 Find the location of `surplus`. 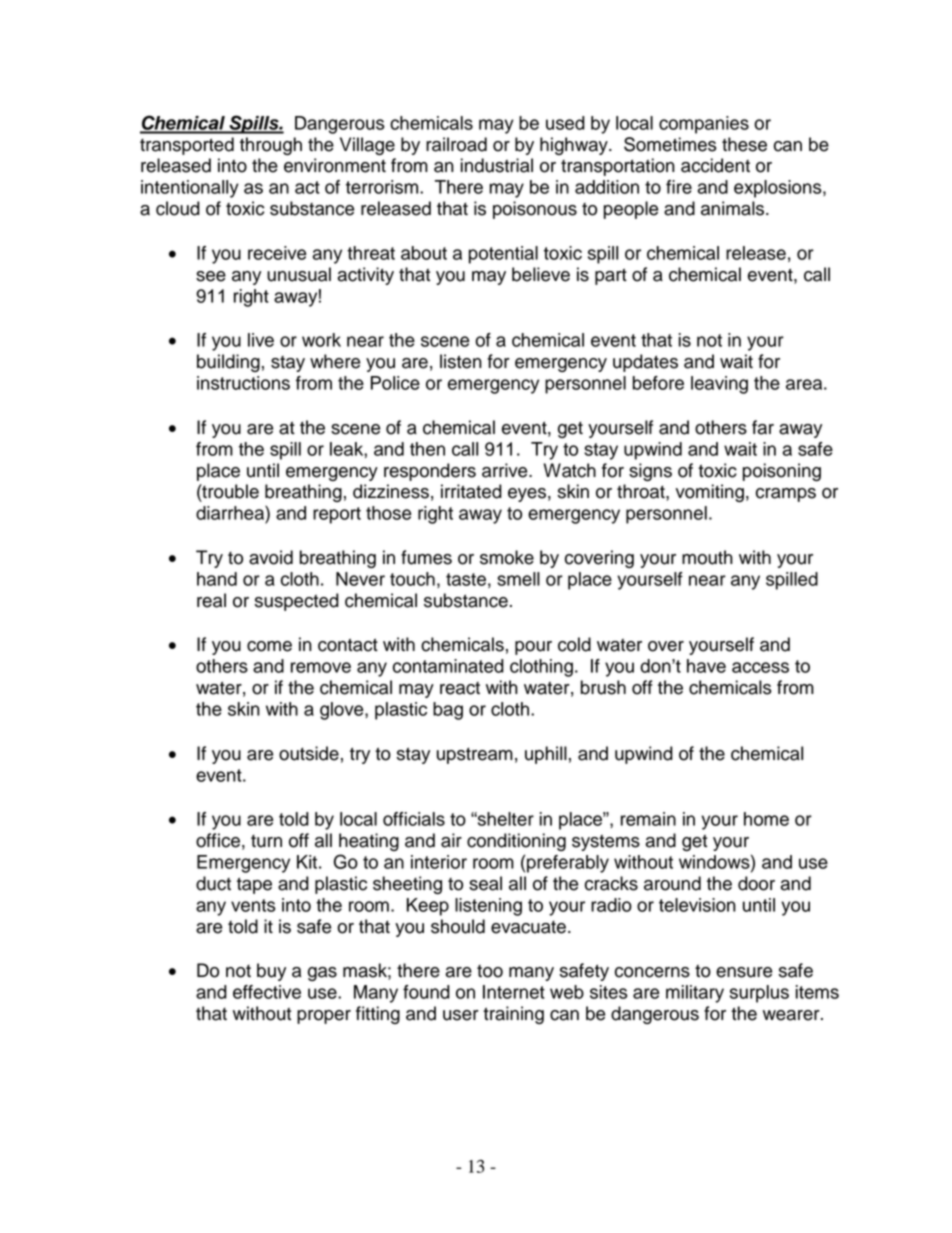

surplus is located at coordinates (759, 994).
